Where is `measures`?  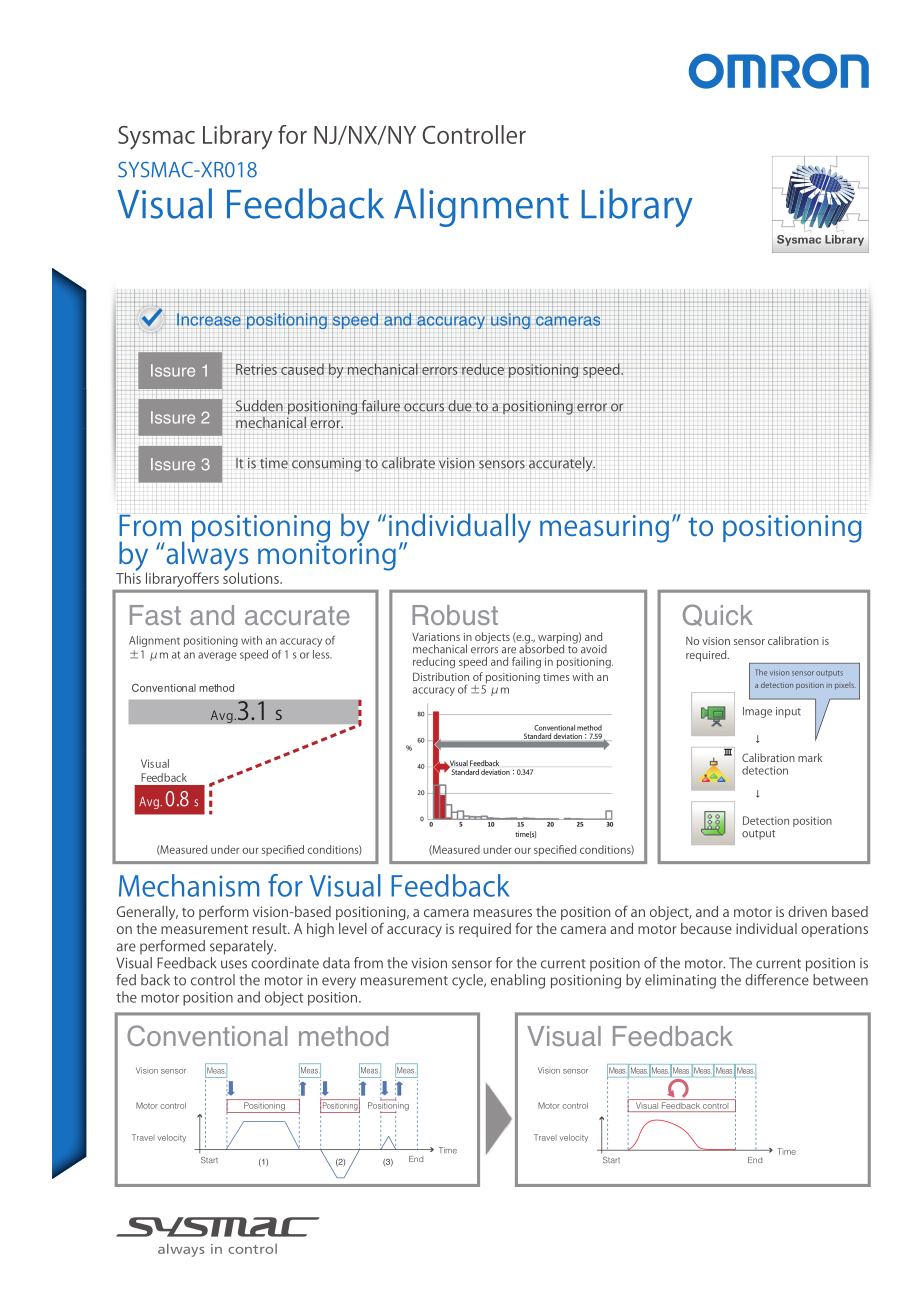
measures is located at coordinates (503, 913).
